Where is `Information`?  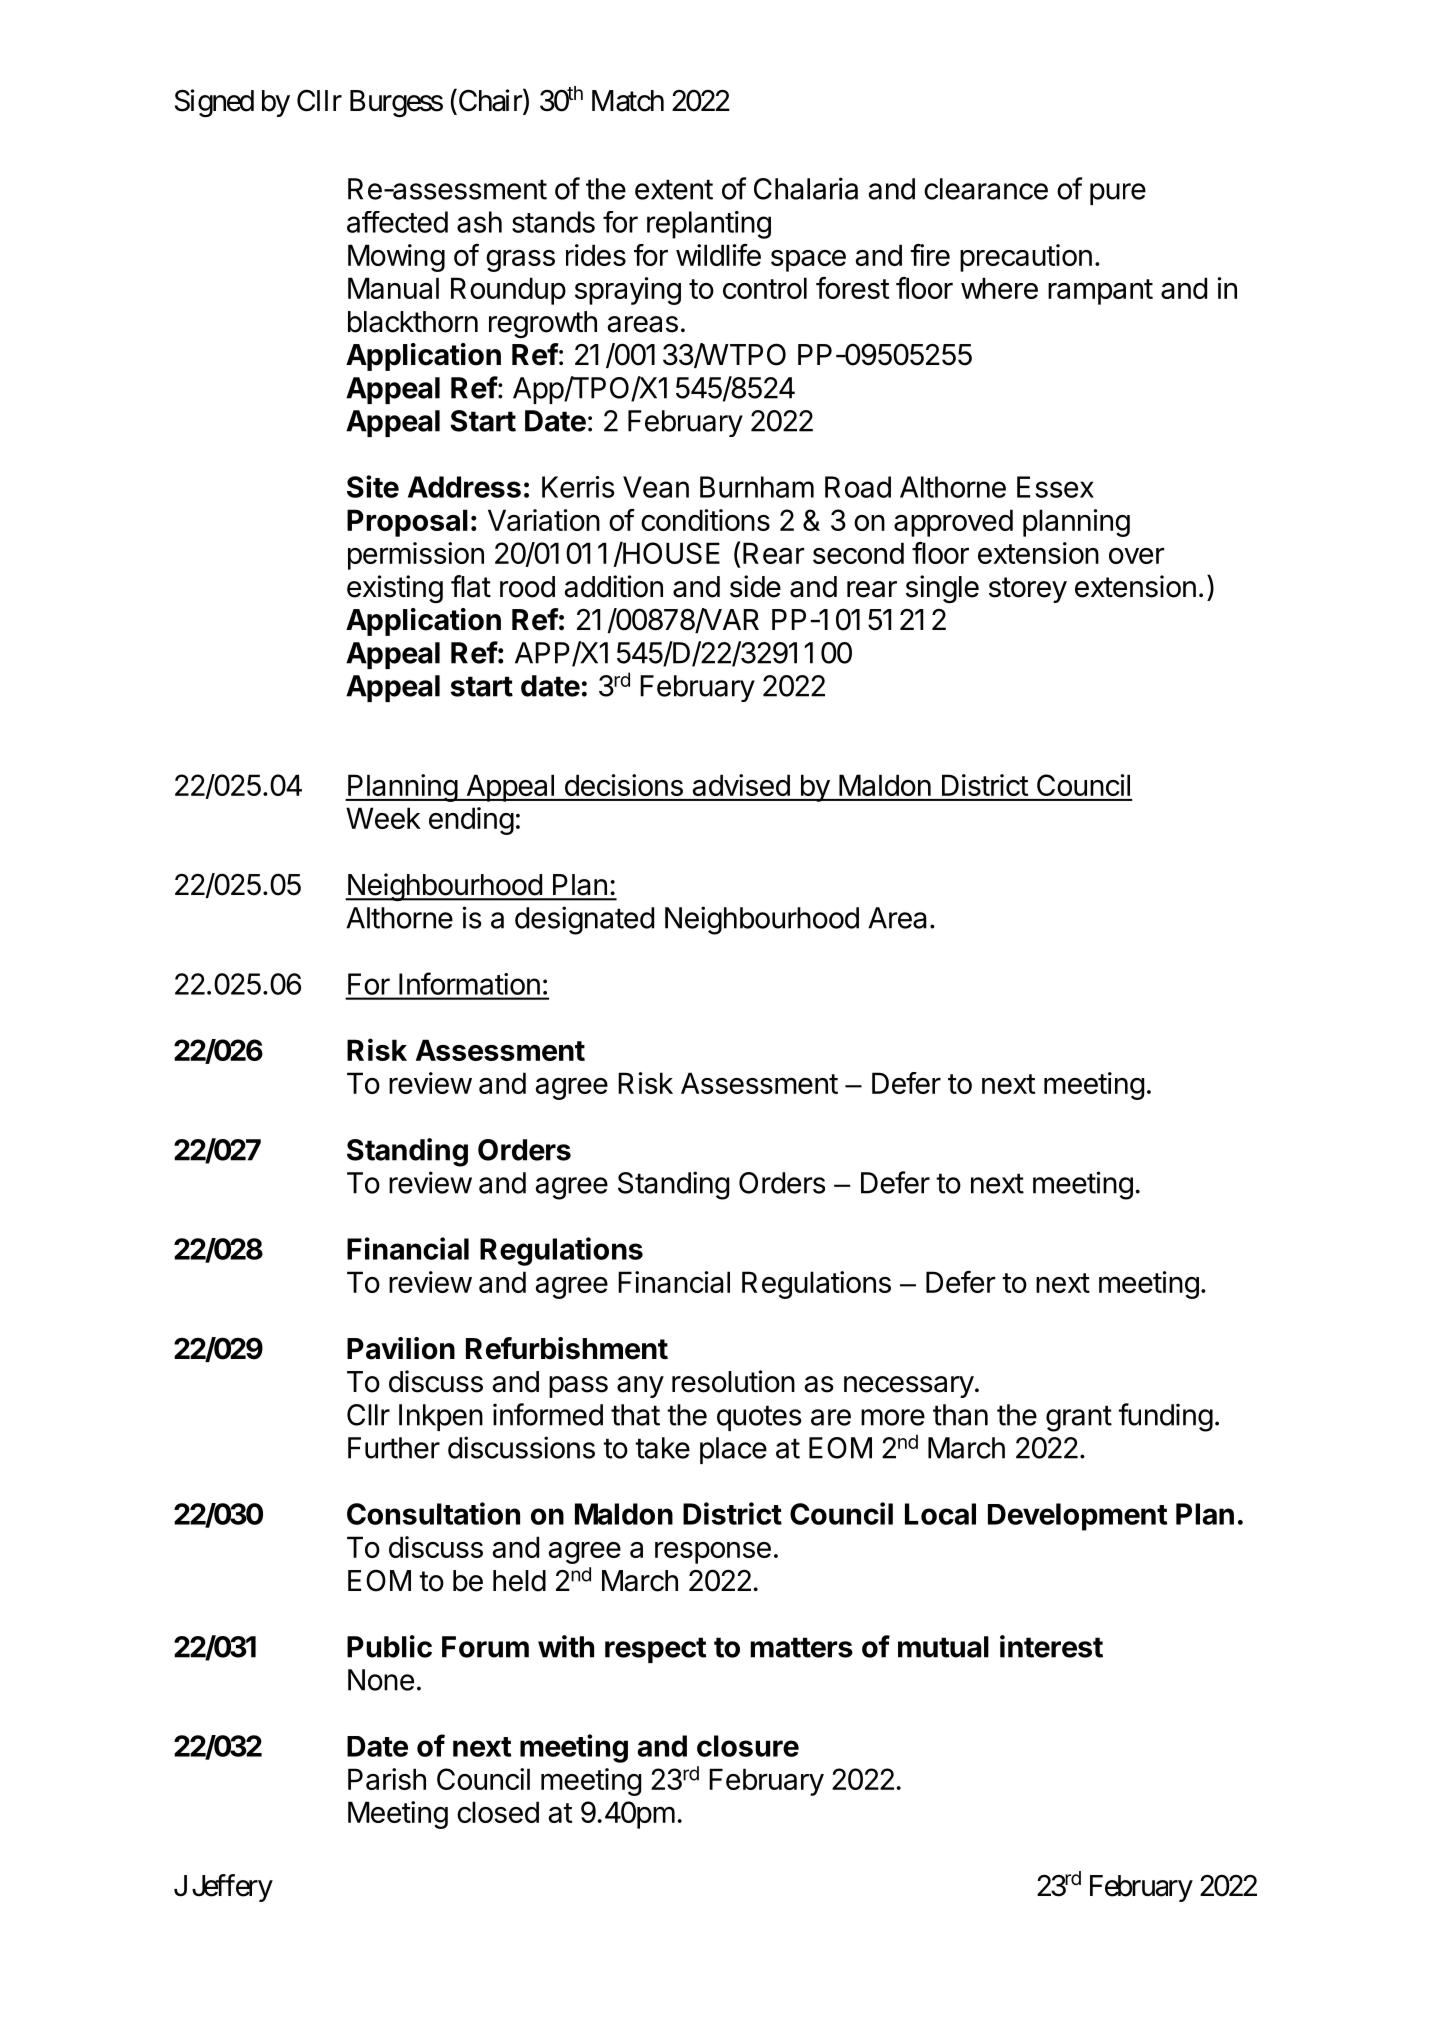 Information is located at coordinates (469, 983).
